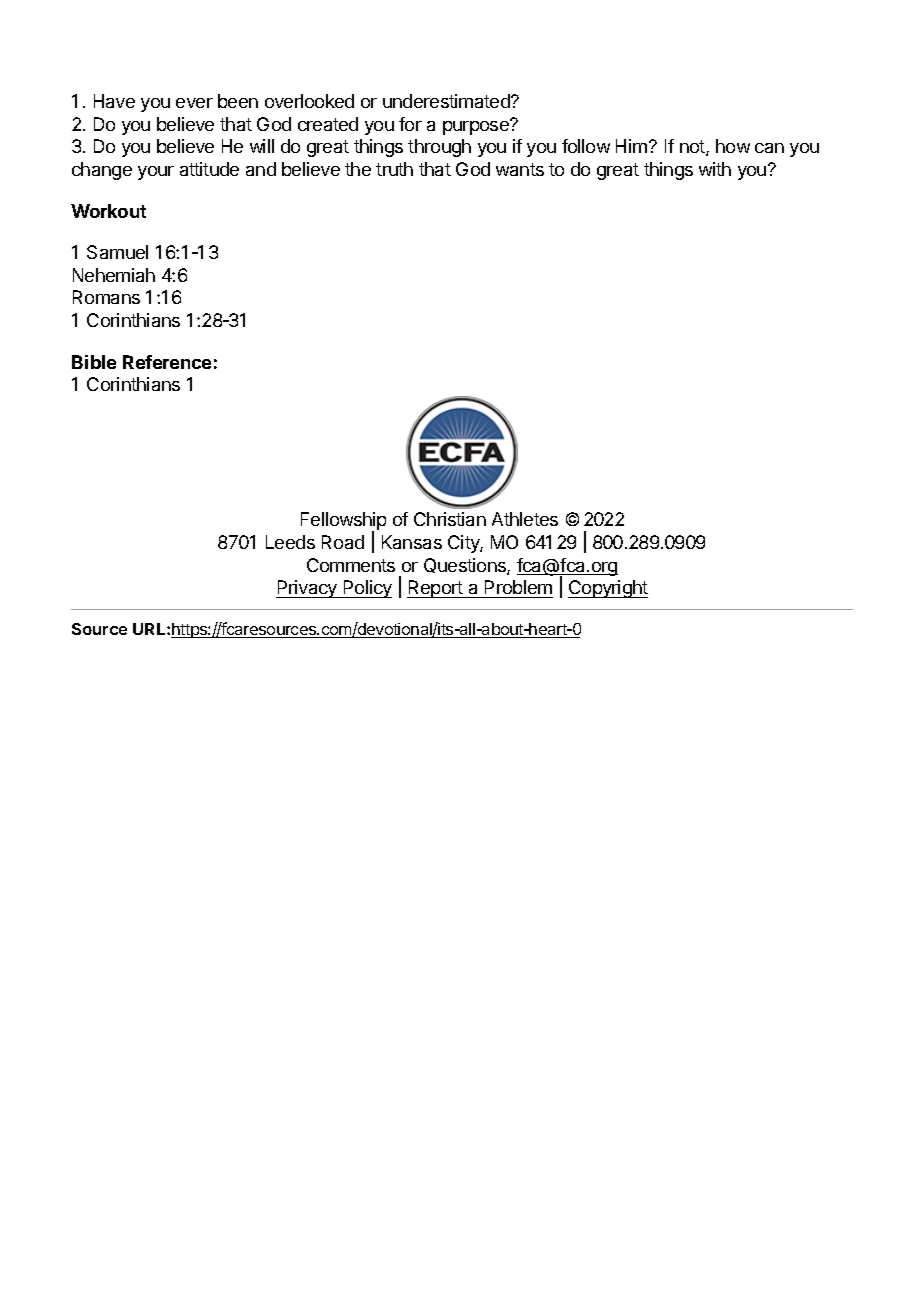 The image size is (924, 1308). What do you see at coordinates (608, 589) in the screenshot?
I see `Copyright` at bounding box center [608, 589].
